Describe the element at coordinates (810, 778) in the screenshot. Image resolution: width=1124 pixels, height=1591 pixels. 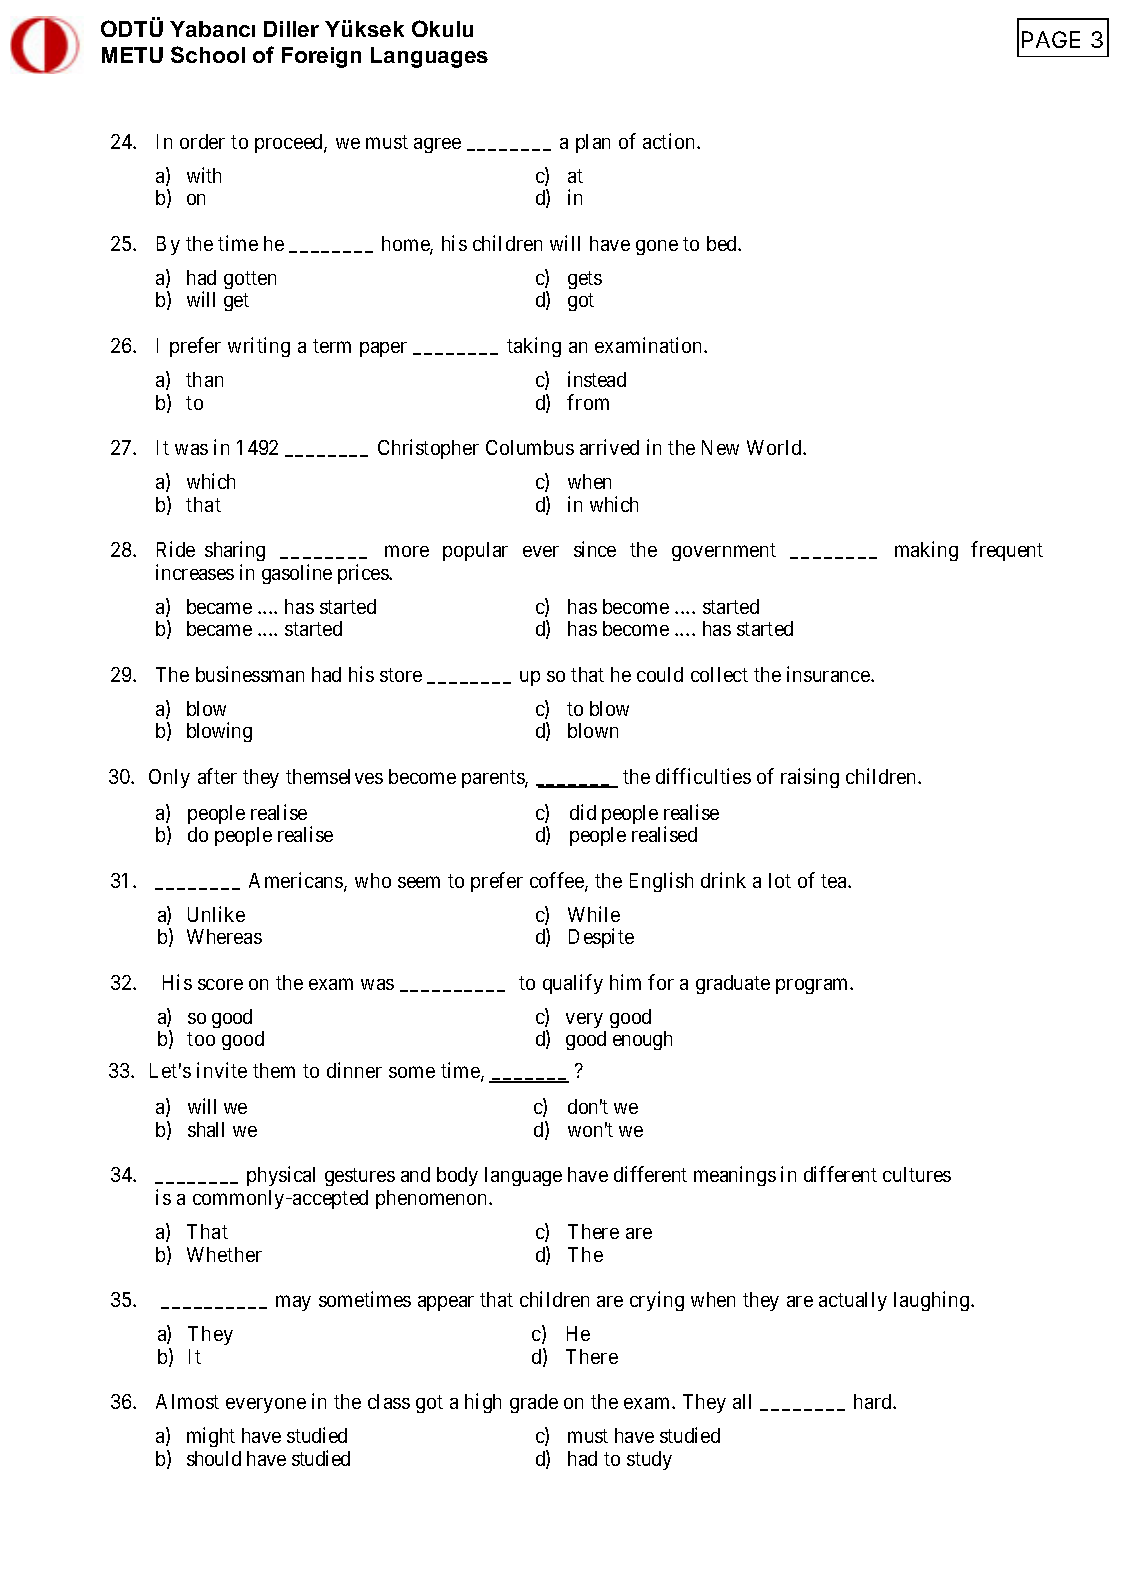
I see `raising` at that location.
